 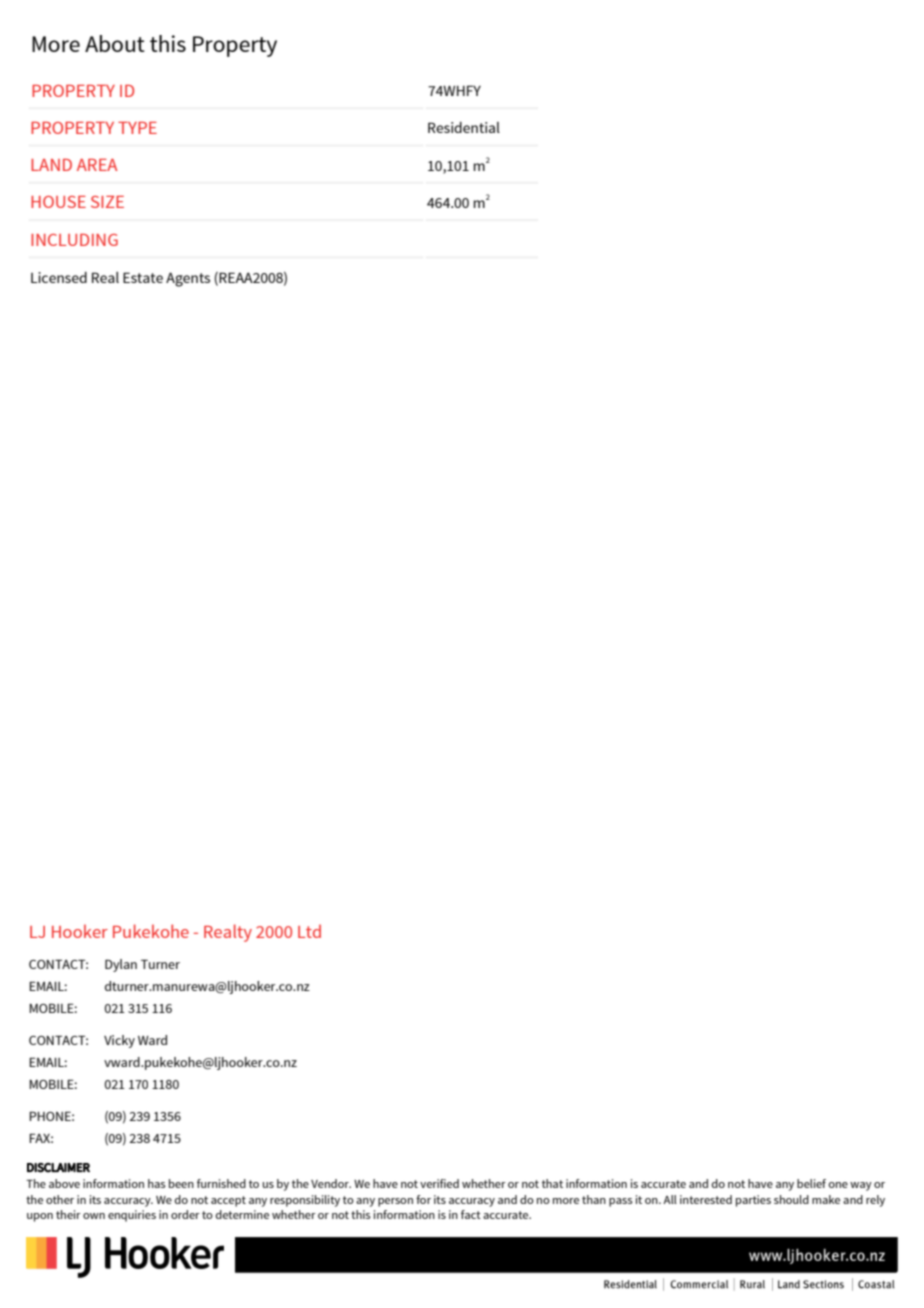 I want to click on Residential, so click(x=464, y=127).
